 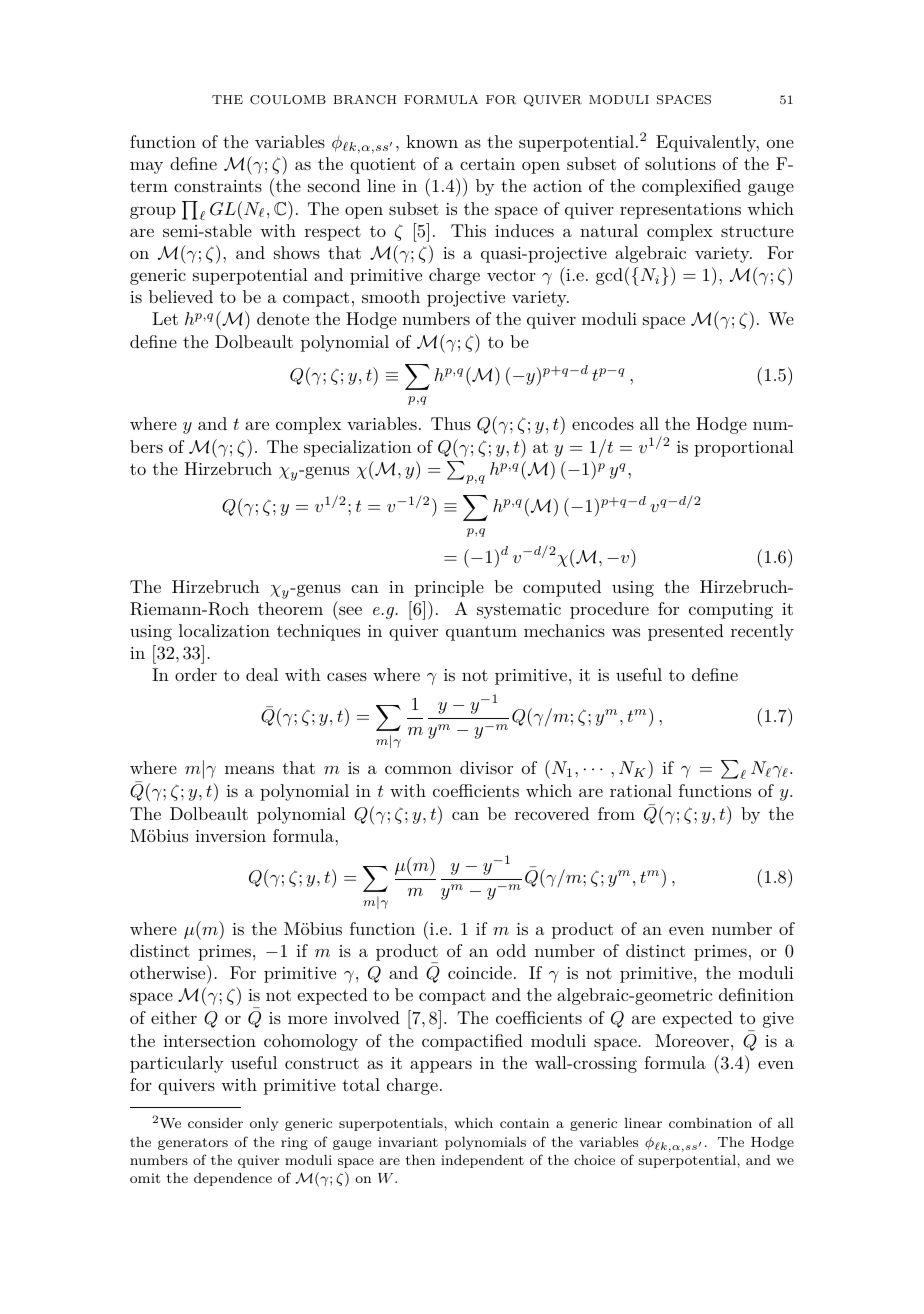 What do you see at coordinates (680, 163) in the screenshot?
I see `solutions` at bounding box center [680, 163].
